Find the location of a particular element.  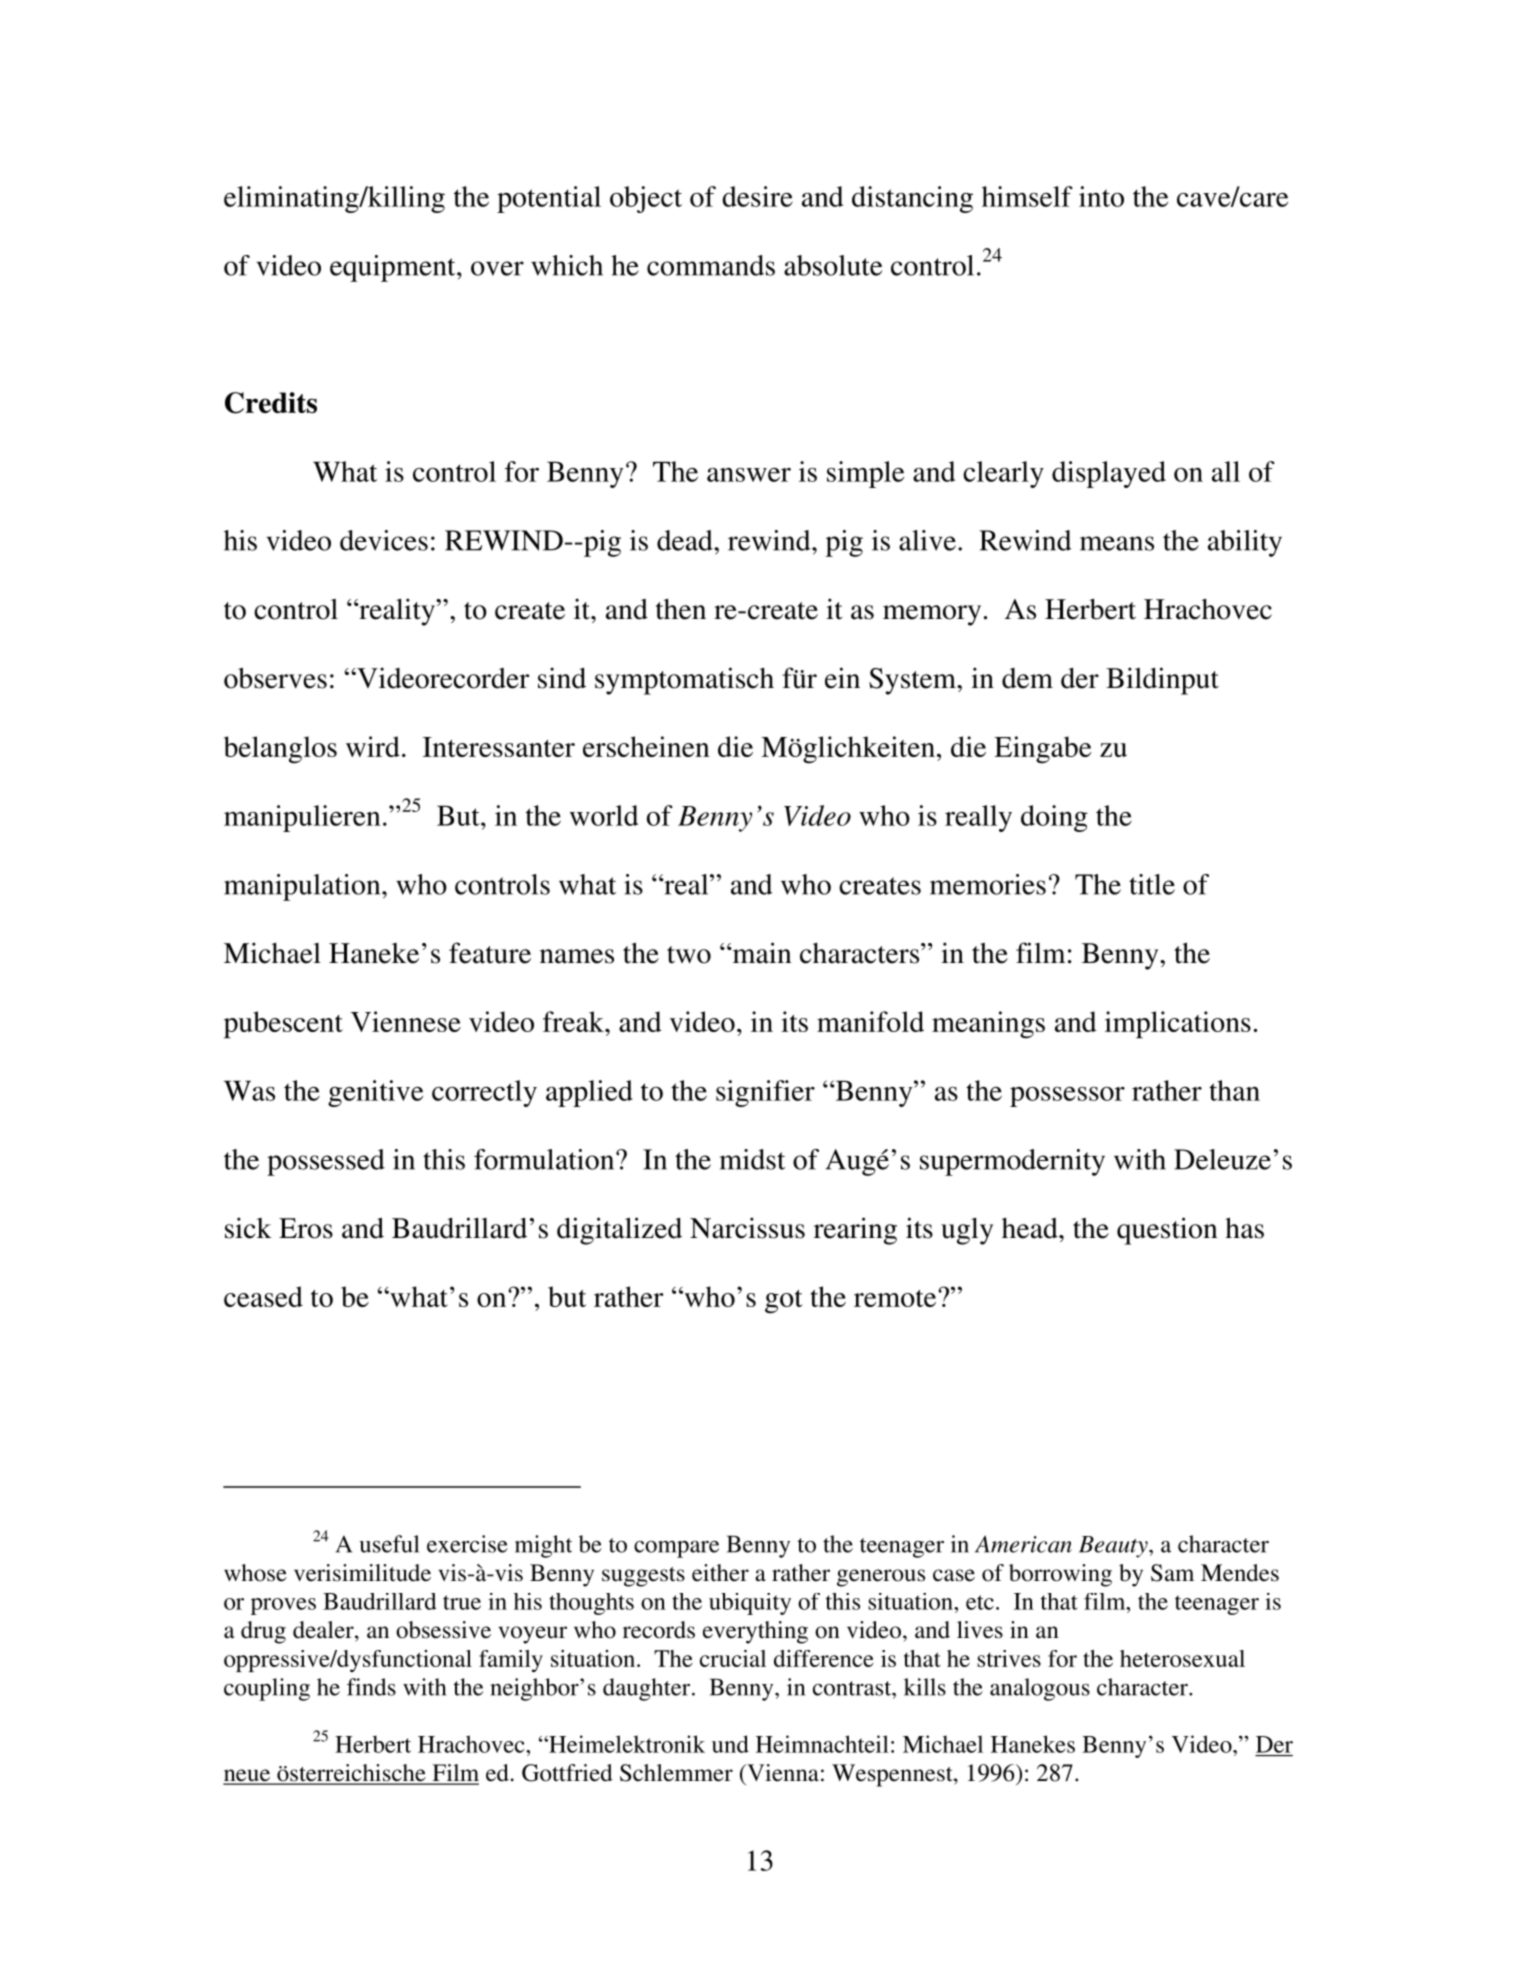

und is located at coordinates (730, 1744).
